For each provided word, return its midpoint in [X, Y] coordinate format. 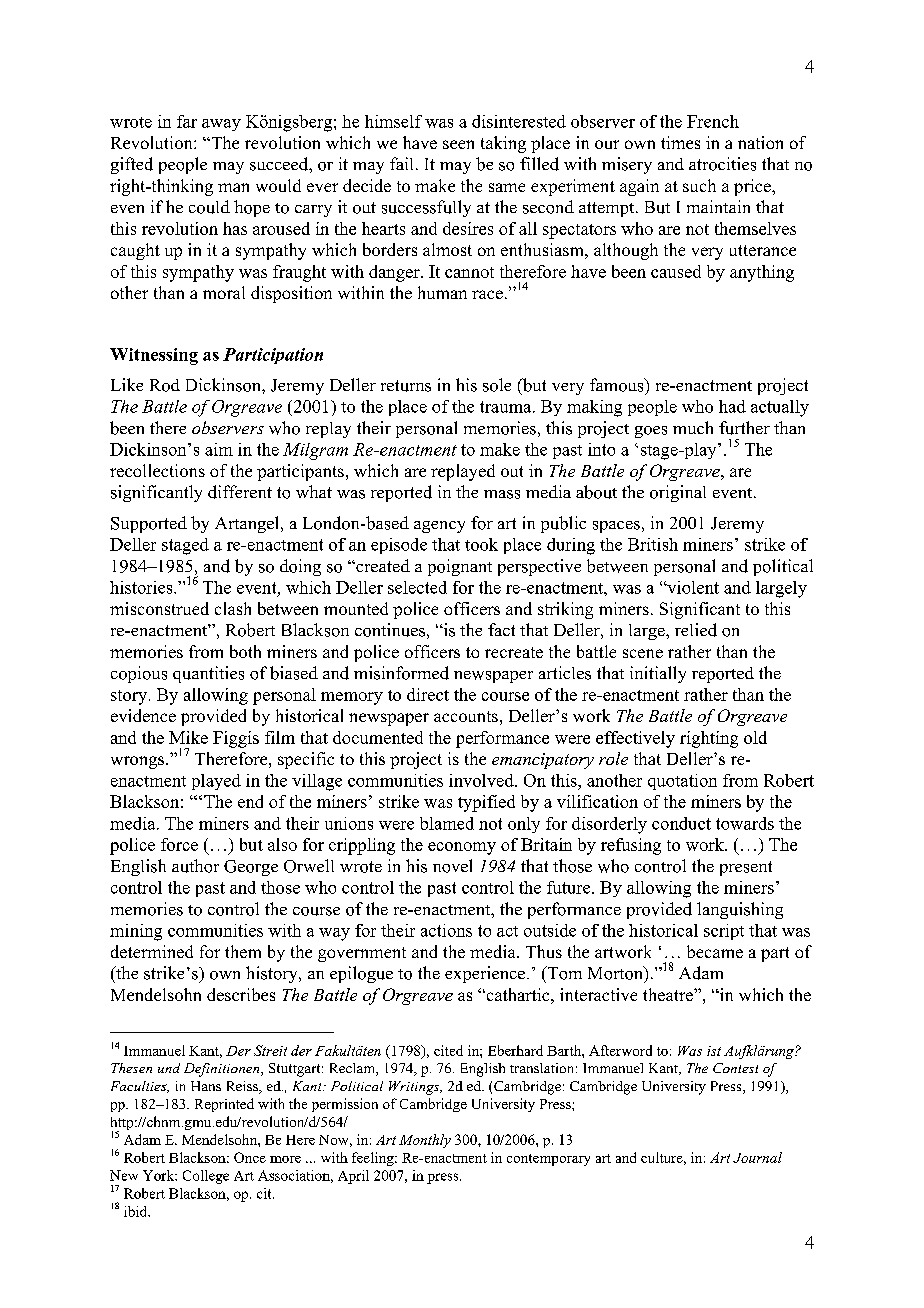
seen [458, 144]
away [221, 125]
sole [497, 385]
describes [241, 994]
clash [233, 608]
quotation [682, 782]
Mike [188, 737]
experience [485, 974]
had [732, 406]
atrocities [722, 164]
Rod [165, 385]
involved [482, 780]
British [653, 544]
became [715, 951]
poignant [460, 567]
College [206, 1177]
